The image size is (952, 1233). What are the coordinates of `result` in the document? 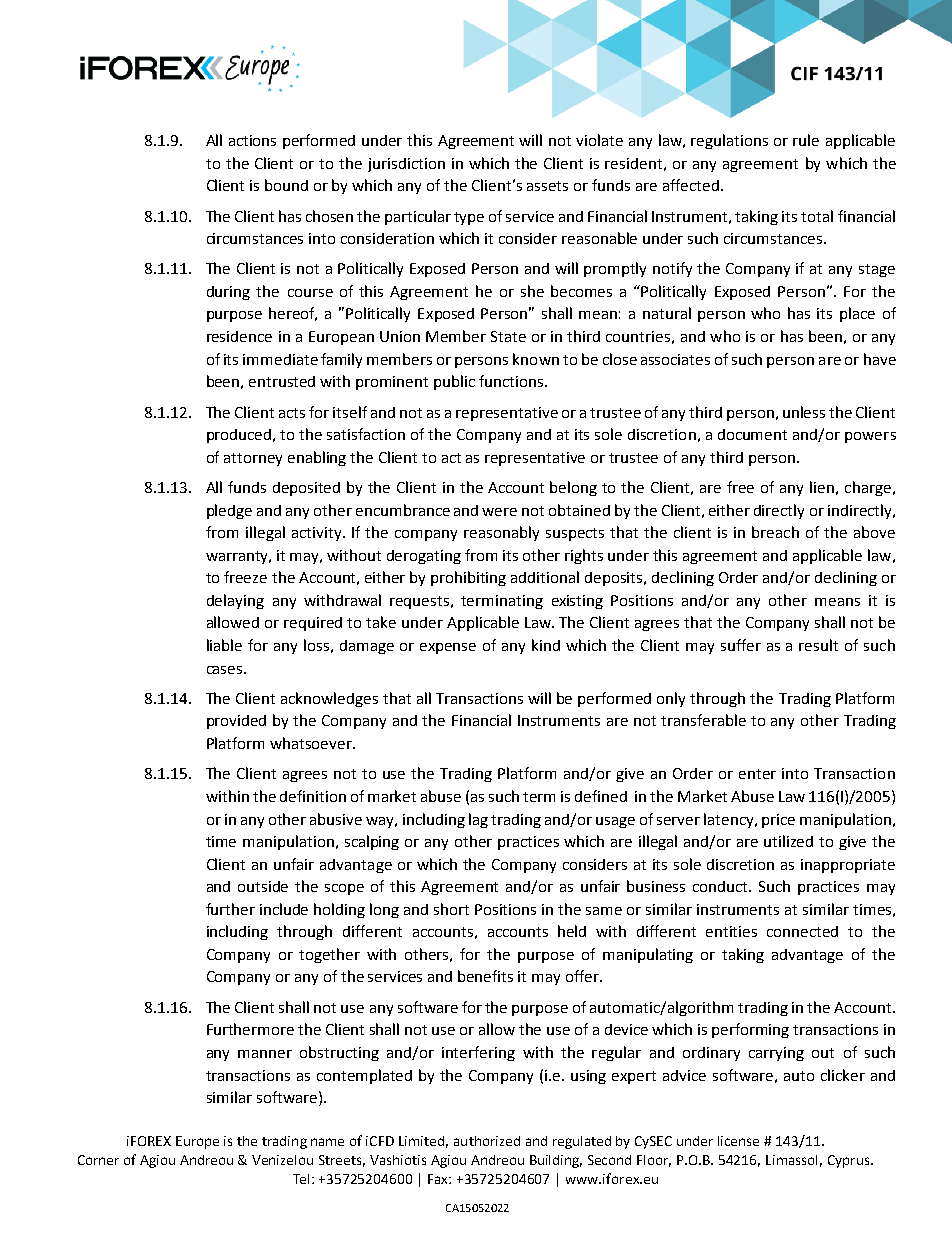 It's located at (818, 645).
